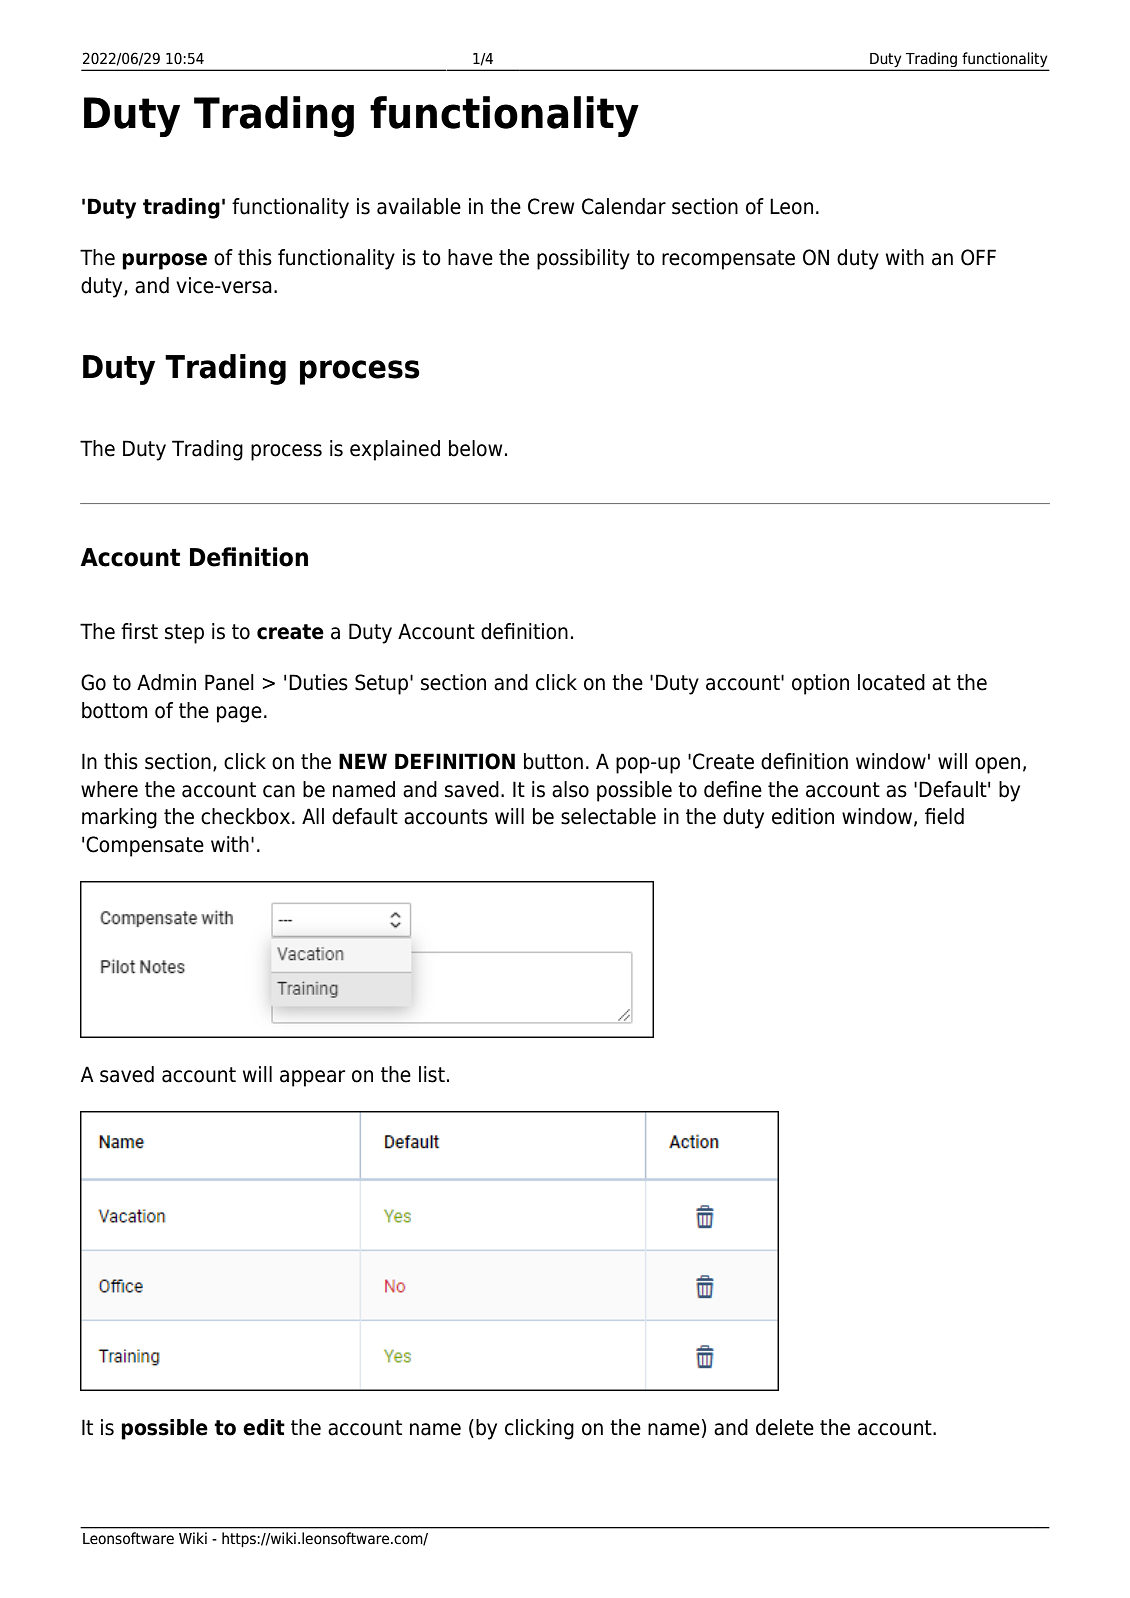  I want to click on checkbox, so click(245, 816).
